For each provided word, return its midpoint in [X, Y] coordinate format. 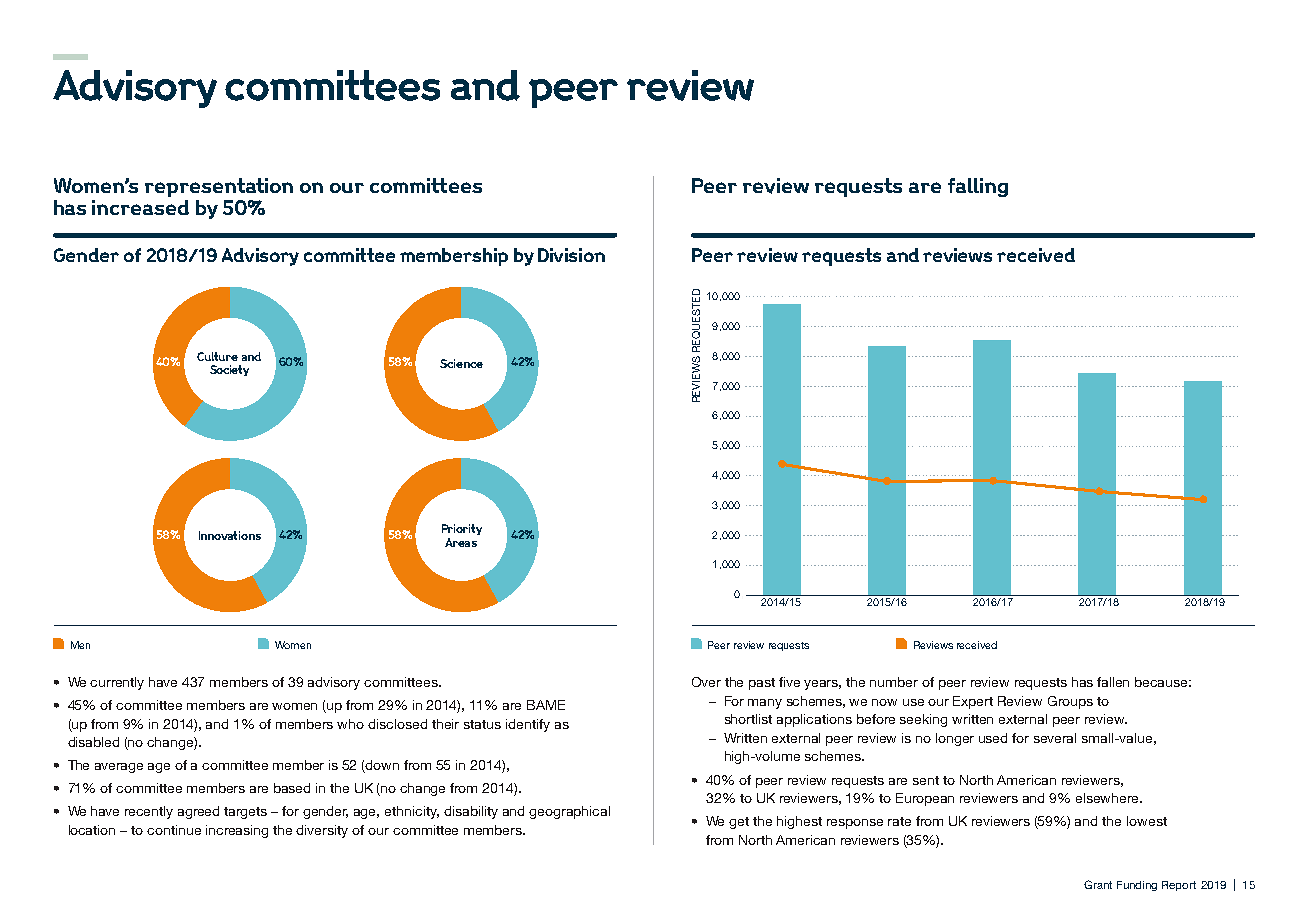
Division [571, 255]
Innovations [230, 535]
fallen [1113, 682]
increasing [237, 831]
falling [978, 187]
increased [140, 207]
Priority [462, 529]
